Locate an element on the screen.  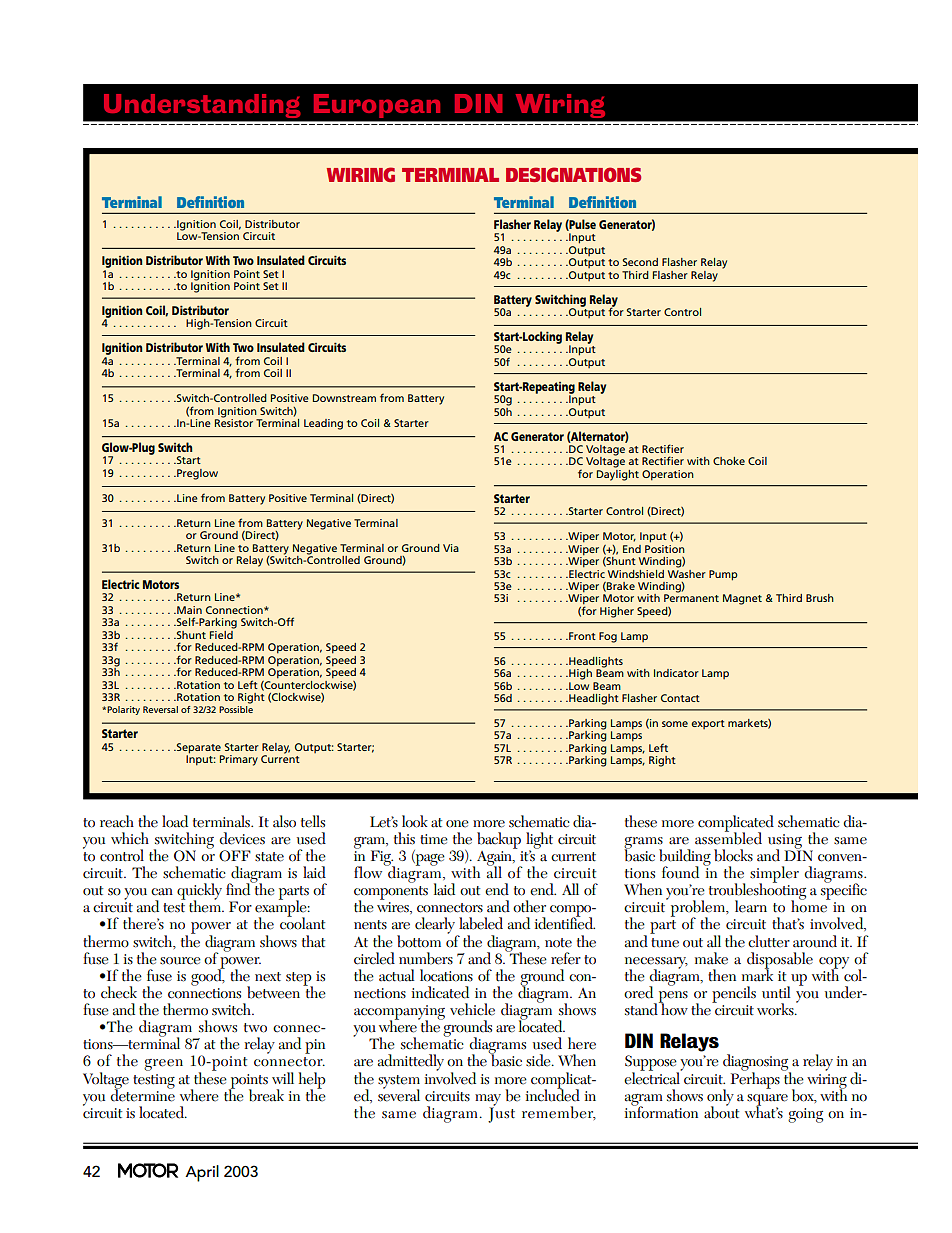
Choke is located at coordinates (729, 461).
